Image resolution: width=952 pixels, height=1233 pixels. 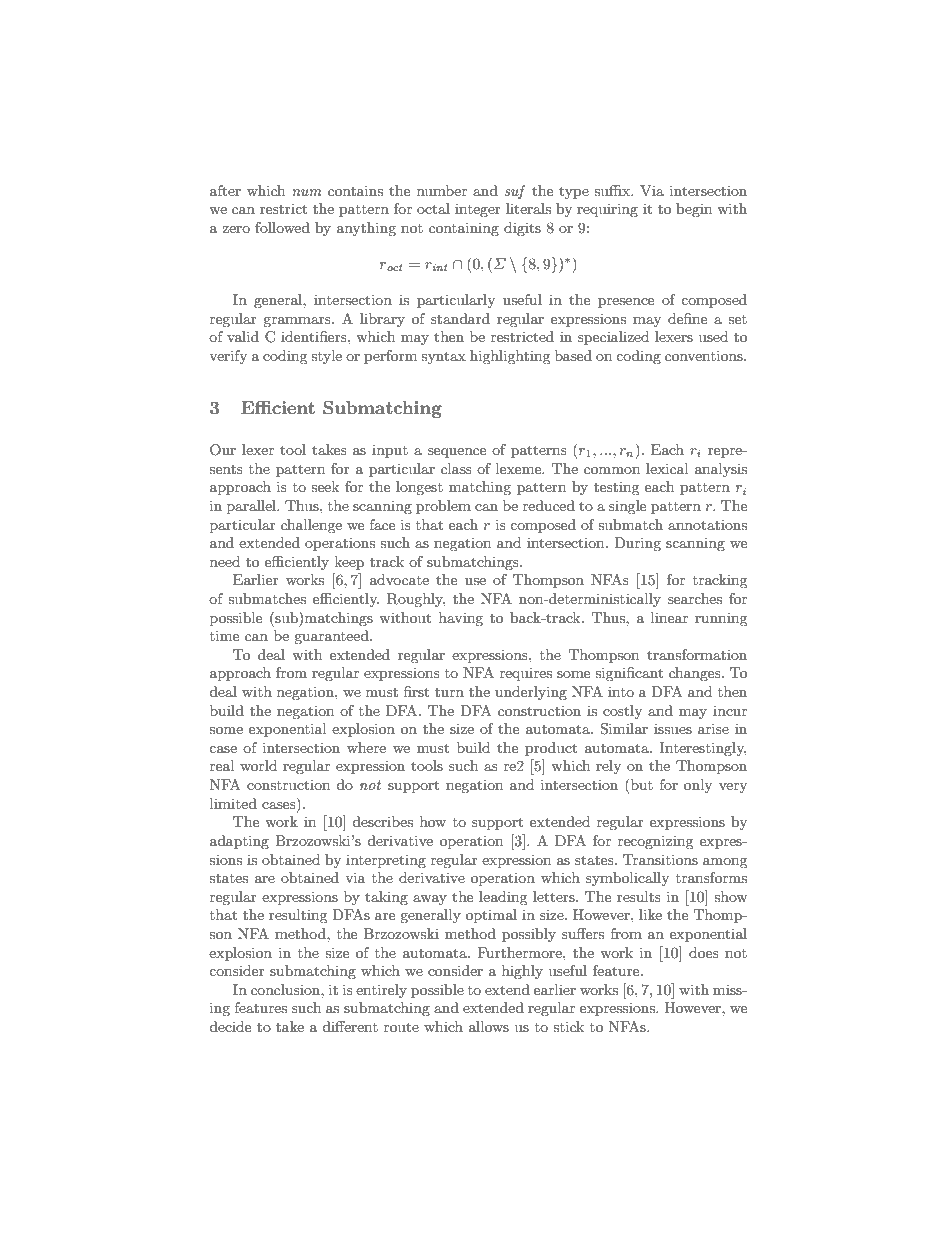 What do you see at coordinates (489, 1026) in the image?
I see `allows` at bounding box center [489, 1026].
